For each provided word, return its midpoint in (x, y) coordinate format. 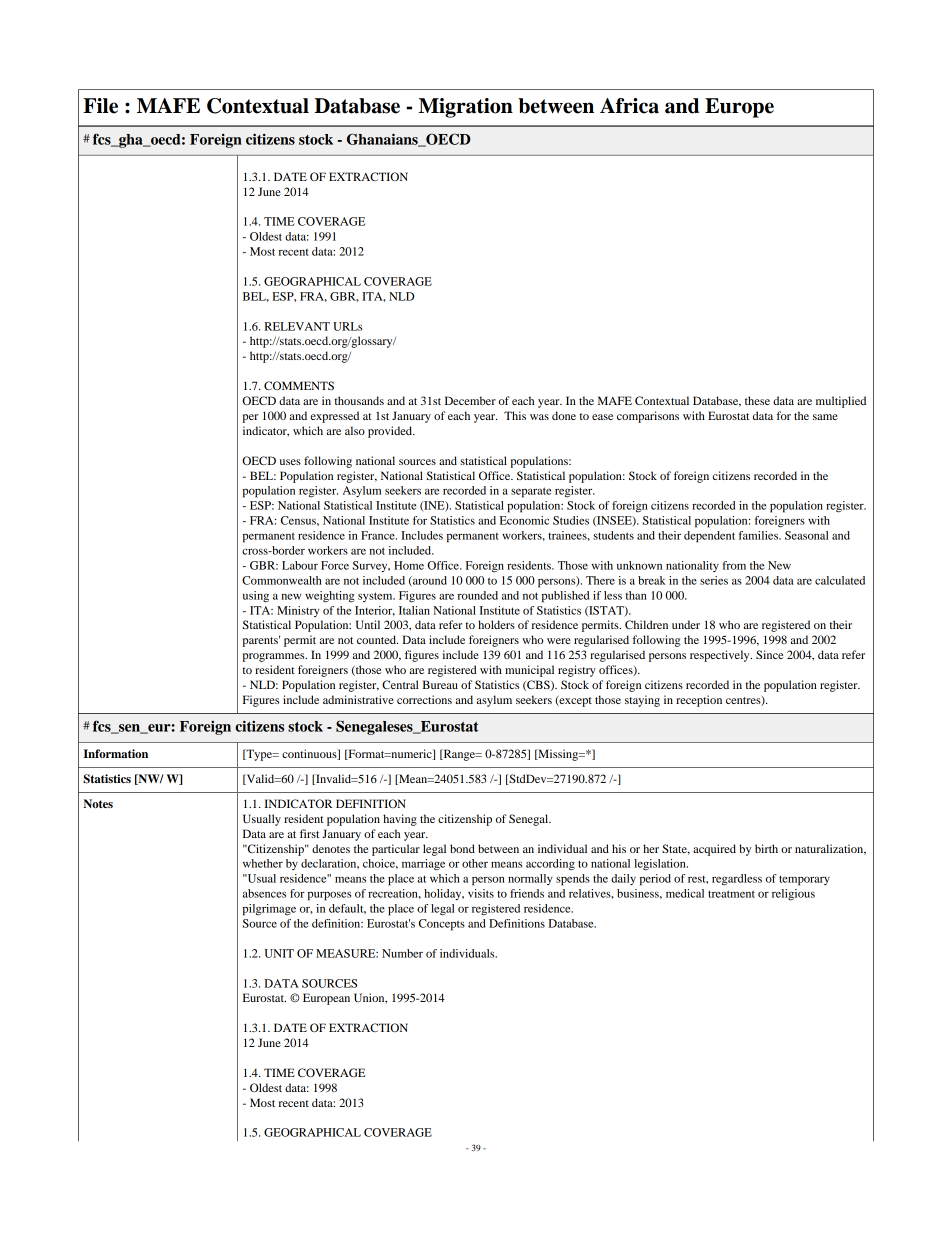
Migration (466, 108)
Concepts (442, 925)
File (100, 106)
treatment (731, 894)
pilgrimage (269, 910)
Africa (629, 106)
